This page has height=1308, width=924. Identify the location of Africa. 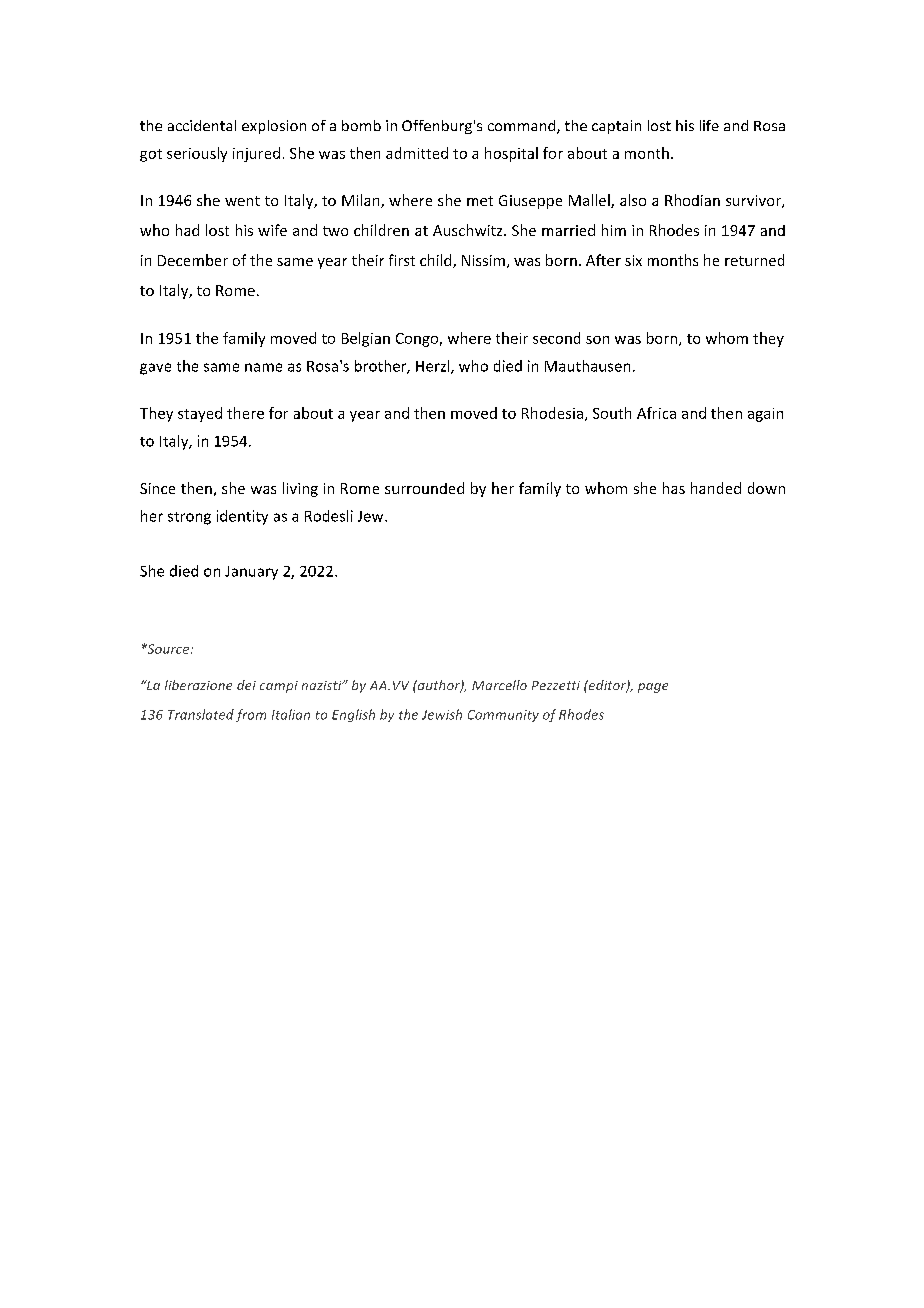
(656, 413).
